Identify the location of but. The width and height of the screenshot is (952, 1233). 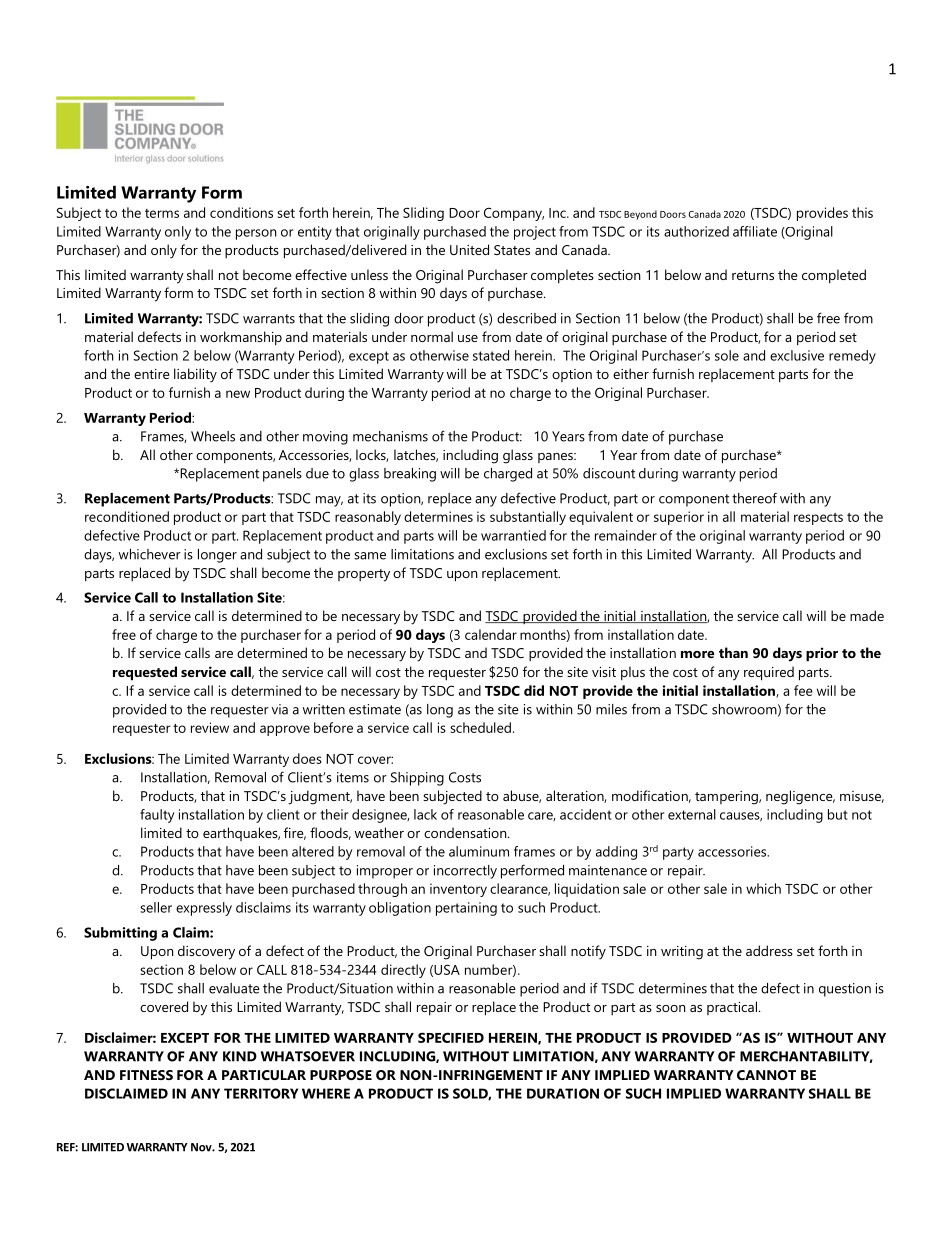
(838, 814).
